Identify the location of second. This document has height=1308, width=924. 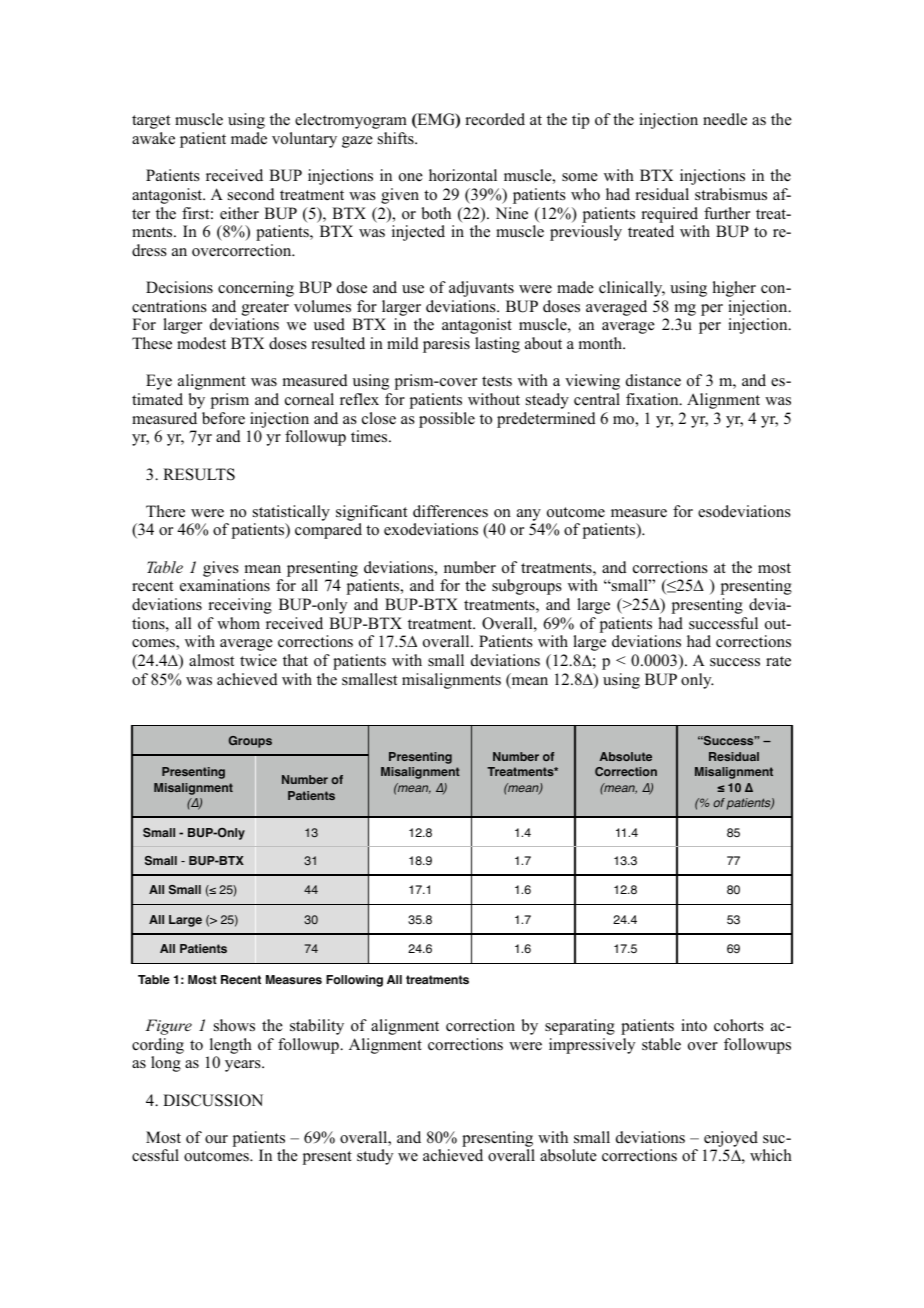
(251, 194).
